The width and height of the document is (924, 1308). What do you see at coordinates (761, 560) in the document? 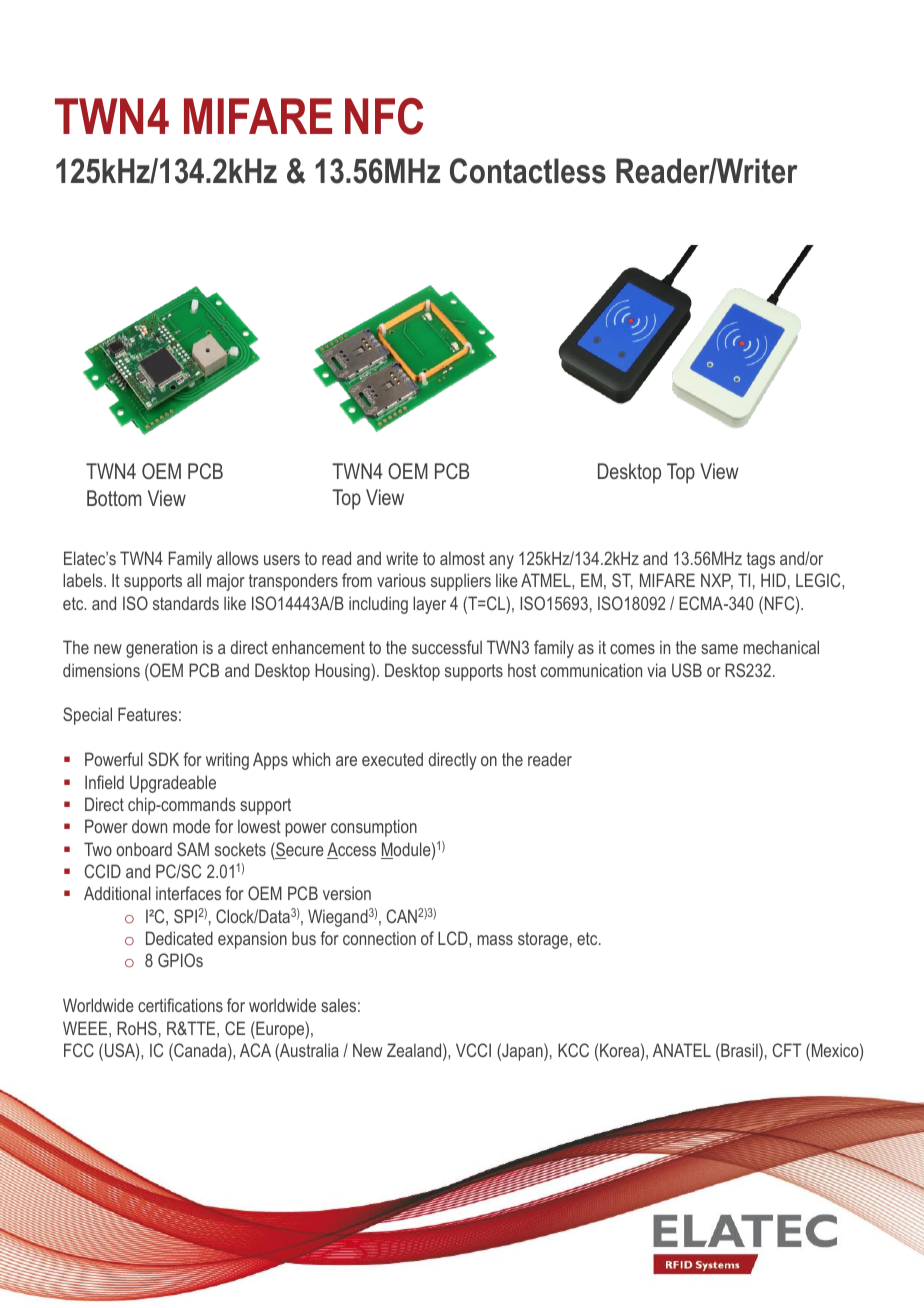
I see `tags` at bounding box center [761, 560].
